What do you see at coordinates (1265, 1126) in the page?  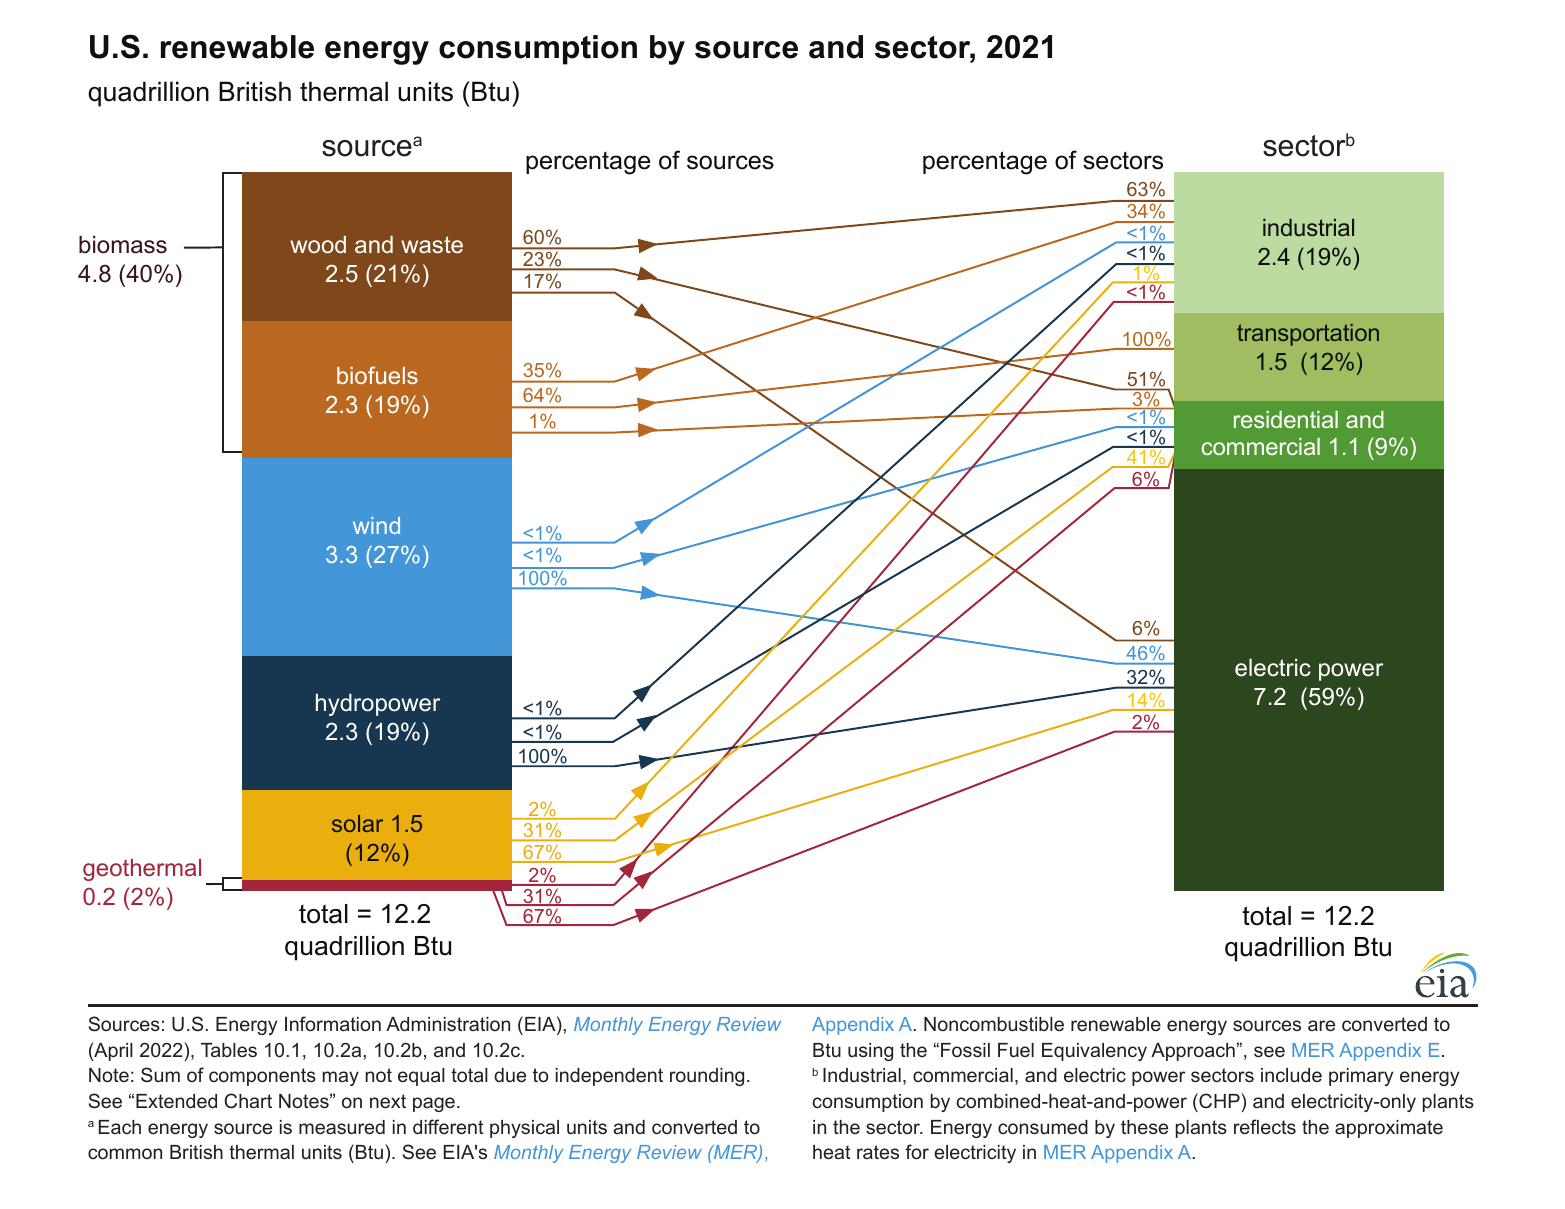 I see `reflects` at bounding box center [1265, 1126].
